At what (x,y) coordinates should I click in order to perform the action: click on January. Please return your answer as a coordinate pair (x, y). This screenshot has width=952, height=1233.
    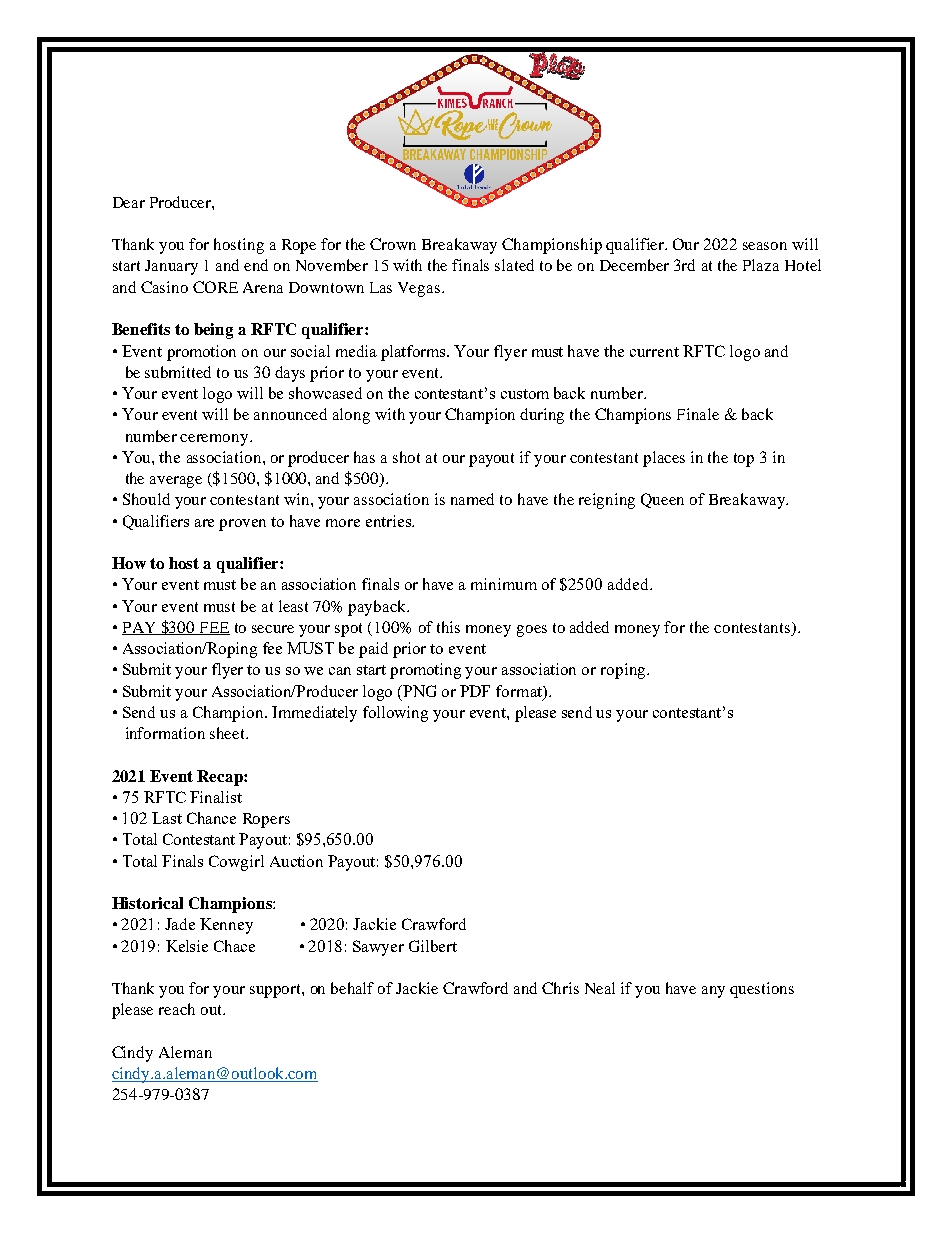
    Looking at the image, I should click on (171, 267).
